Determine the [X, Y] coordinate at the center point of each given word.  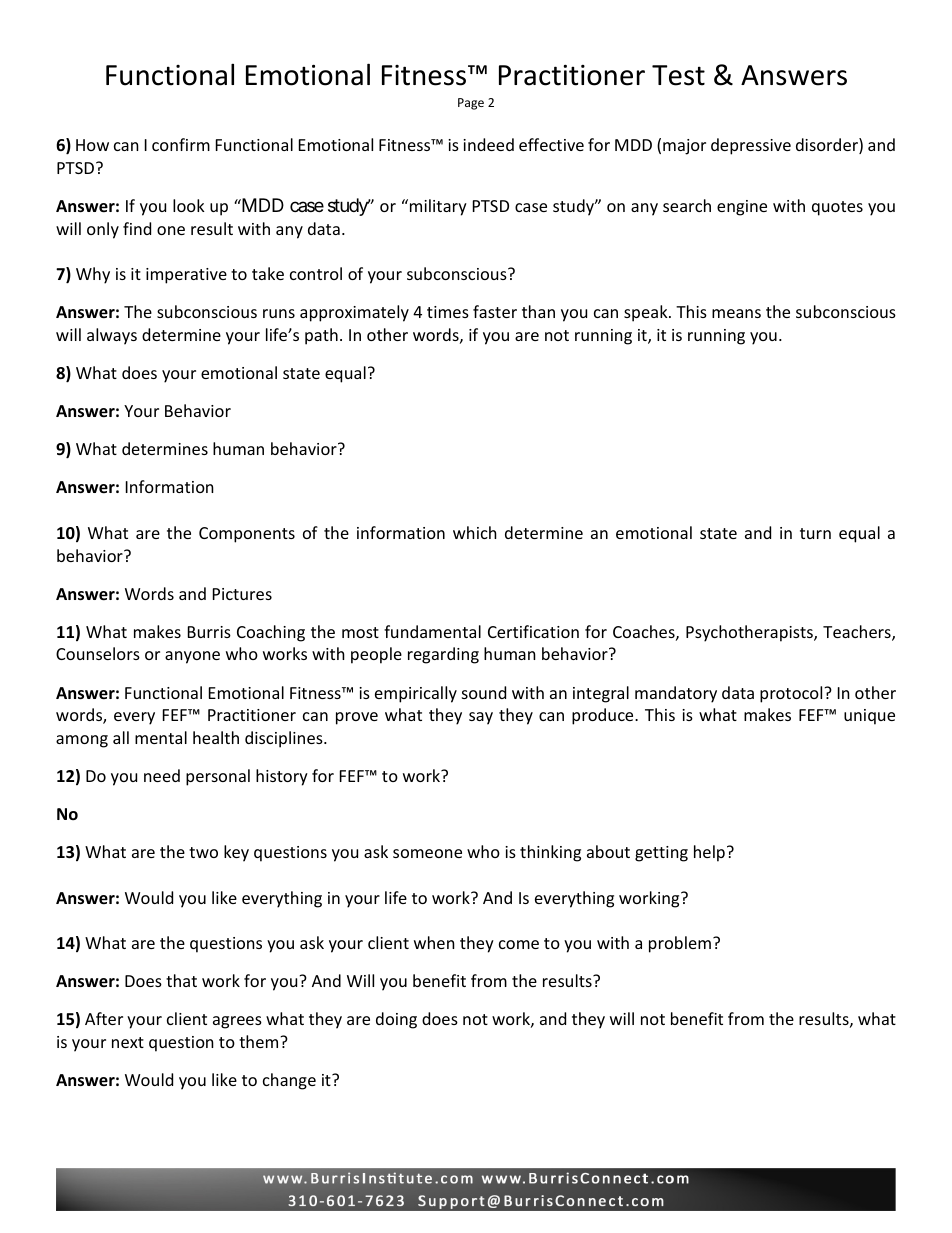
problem [680, 944]
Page [471, 104]
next [128, 1042]
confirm [181, 144]
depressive [751, 146]
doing [396, 1020]
